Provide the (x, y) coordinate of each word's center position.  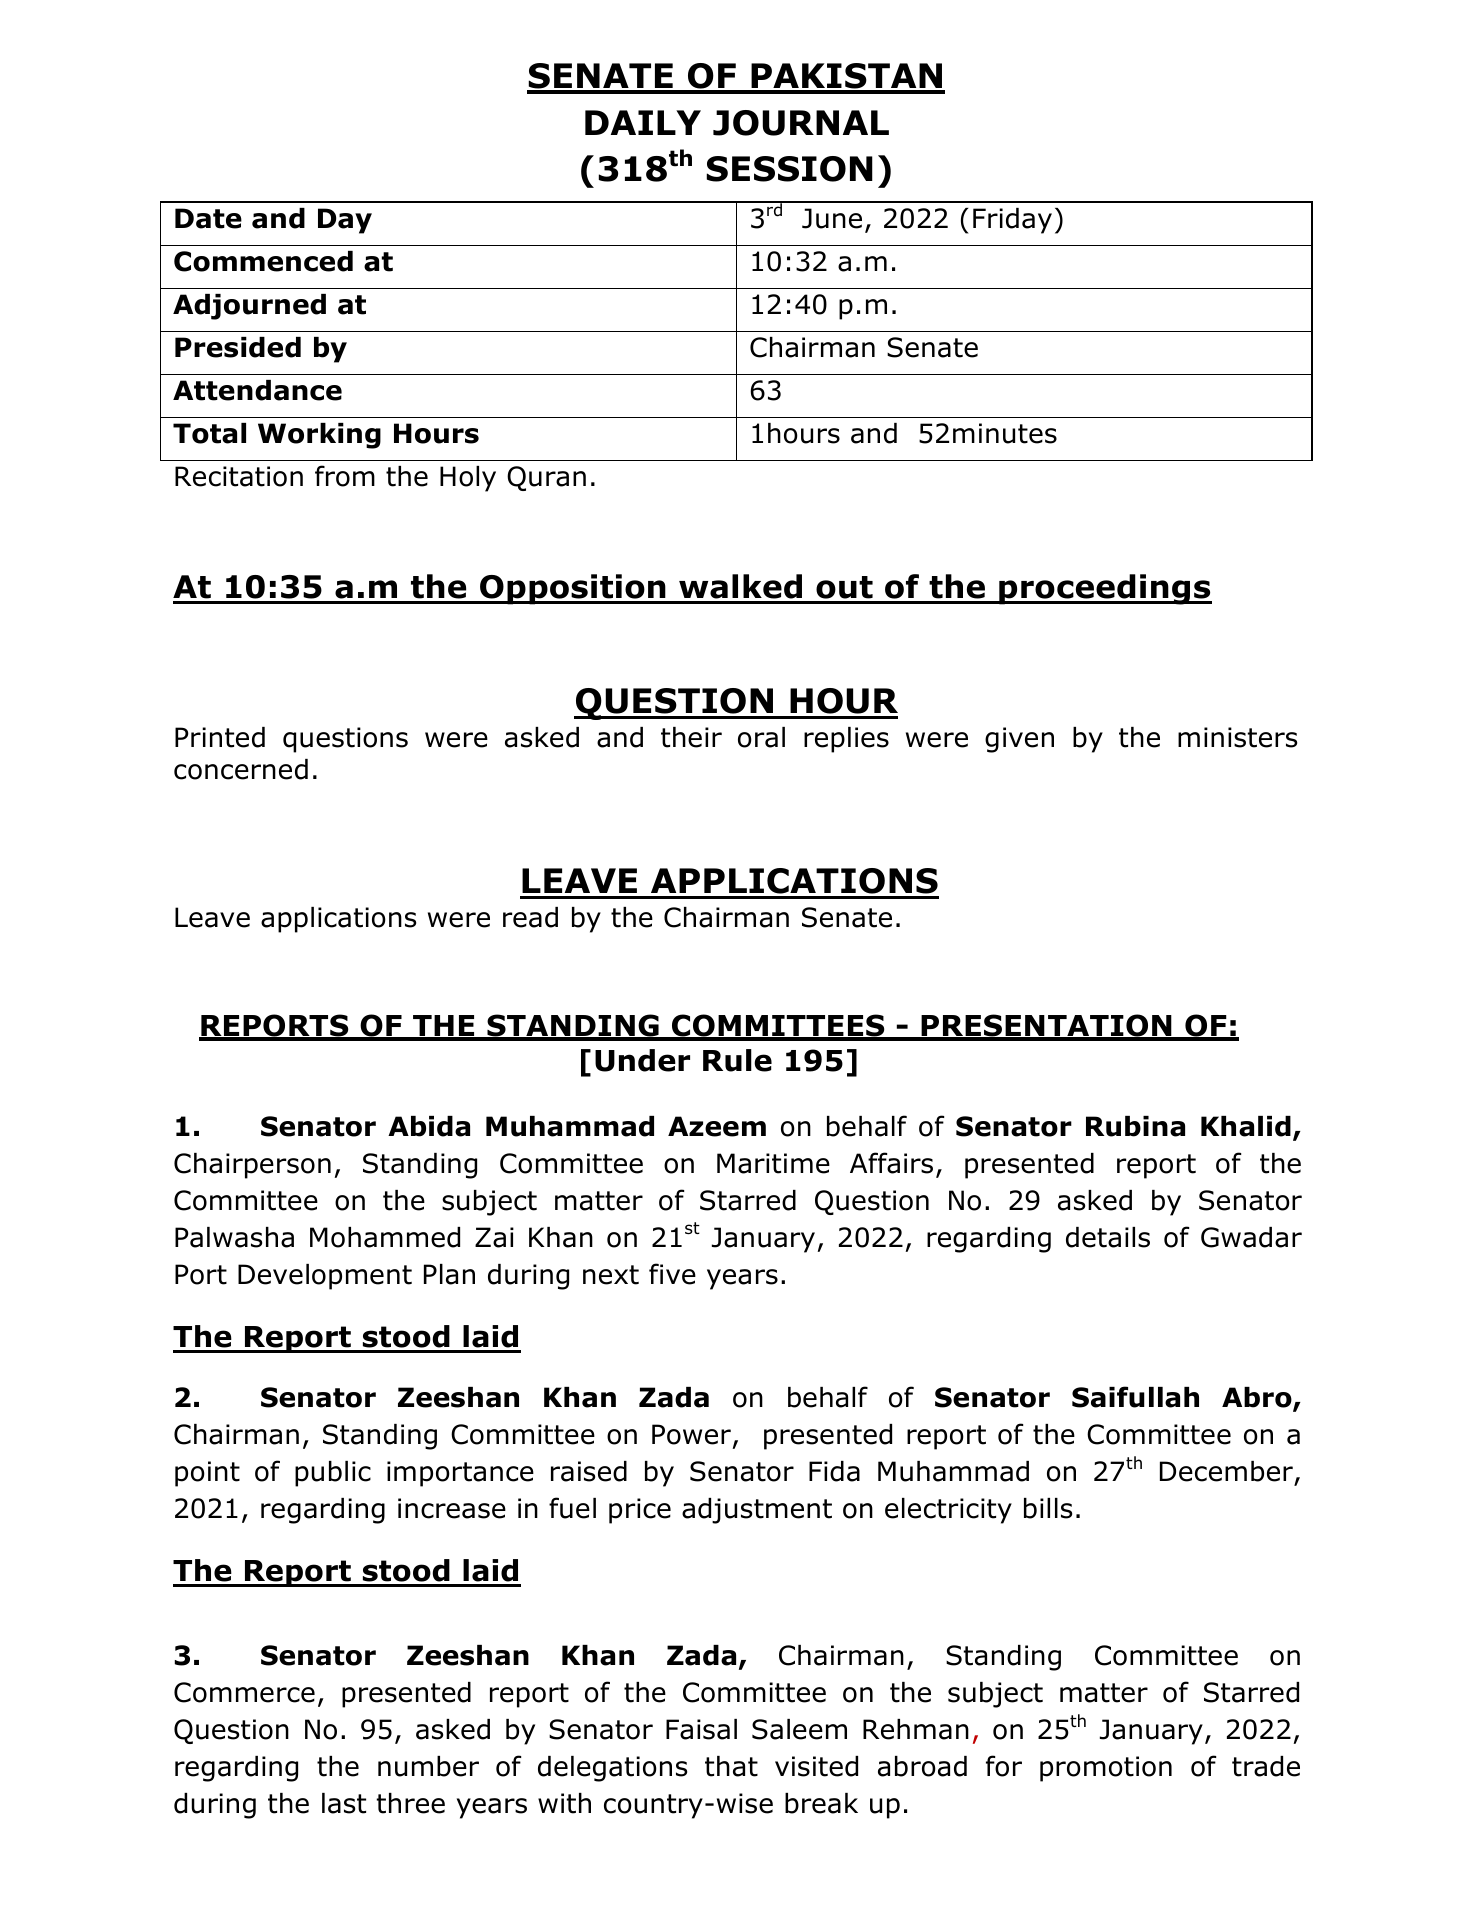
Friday (1012, 221)
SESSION (789, 169)
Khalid (1246, 1126)
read (530, 917)
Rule (737, 1060)
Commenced (263, 261)
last (344, 1803)
